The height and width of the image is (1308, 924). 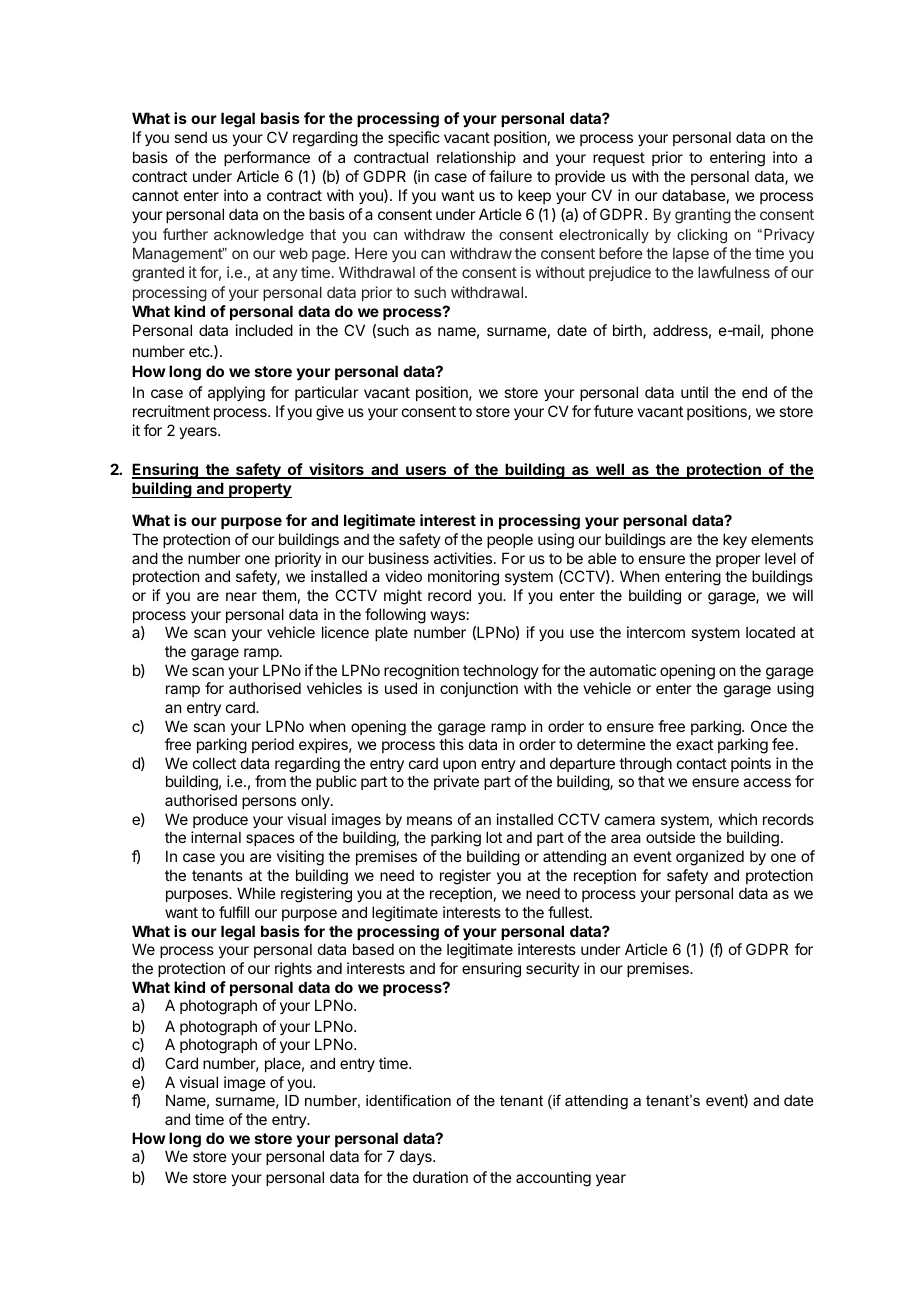 What do you see at coordinates (494, 837) in the image?
I see `lot` at bounding box center [494, 837].
